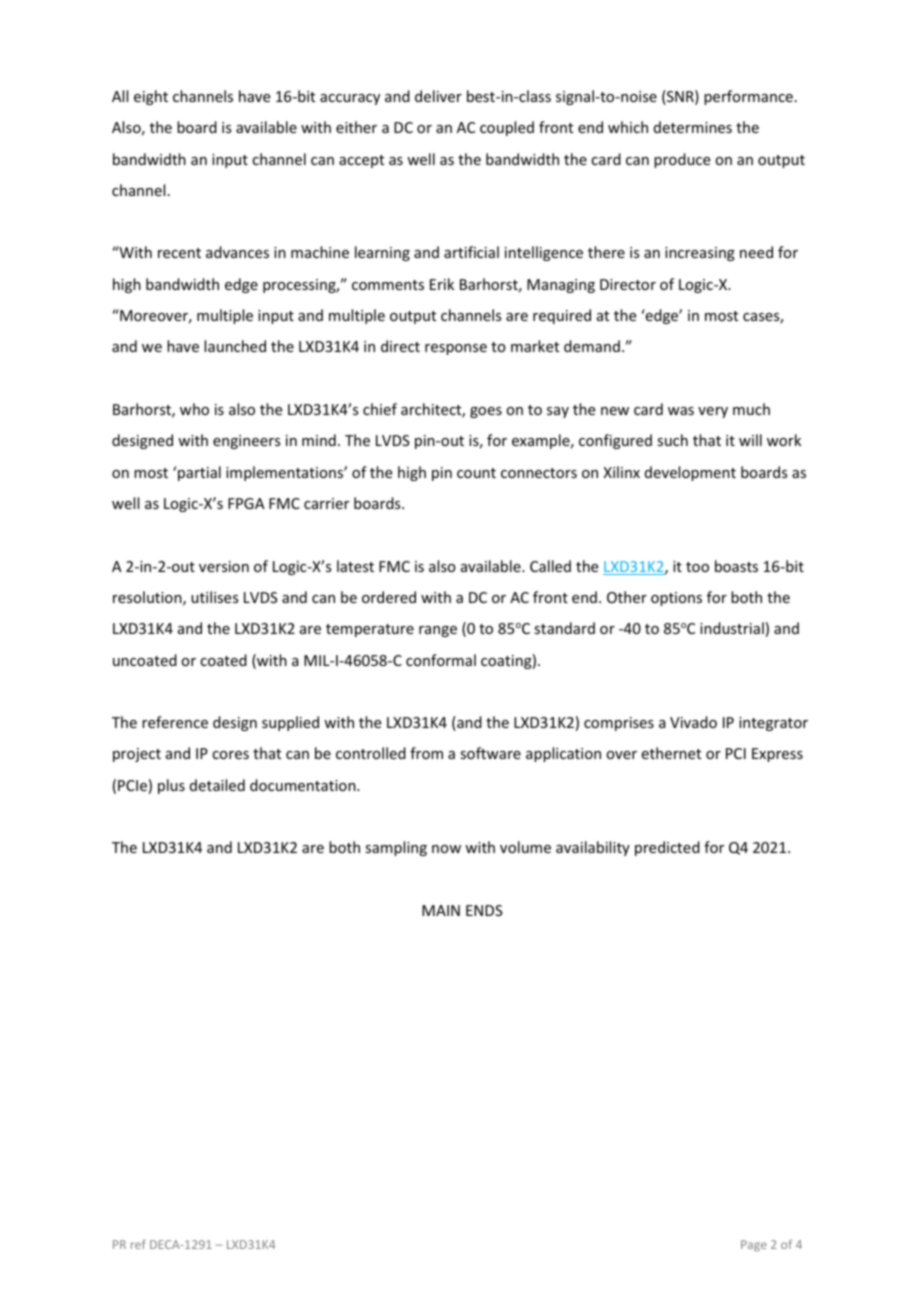 The image size is (924, 1308). I want to click on Page, so click(754, 1246).
